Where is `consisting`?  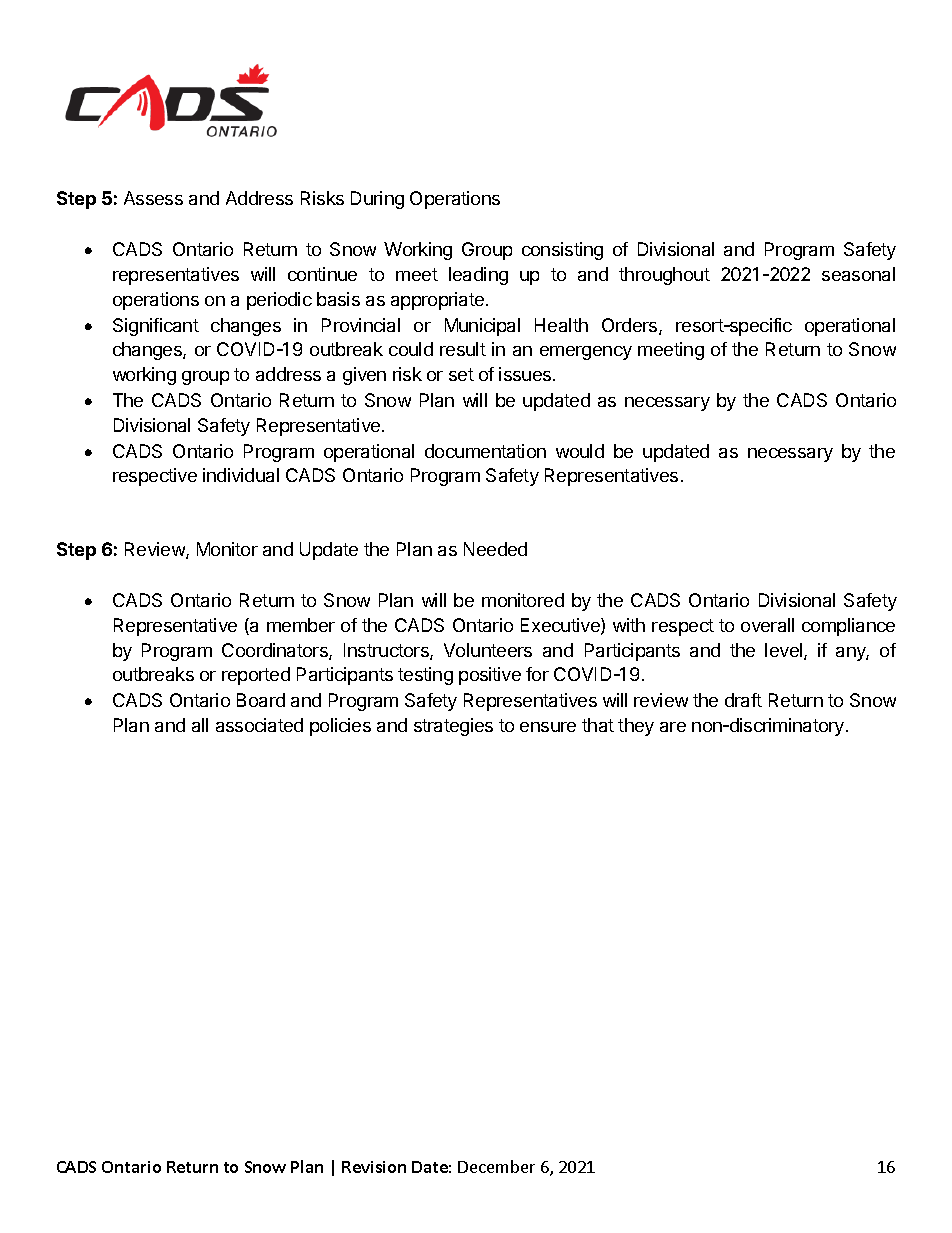 consisting is located at coordinates (562, 251).
